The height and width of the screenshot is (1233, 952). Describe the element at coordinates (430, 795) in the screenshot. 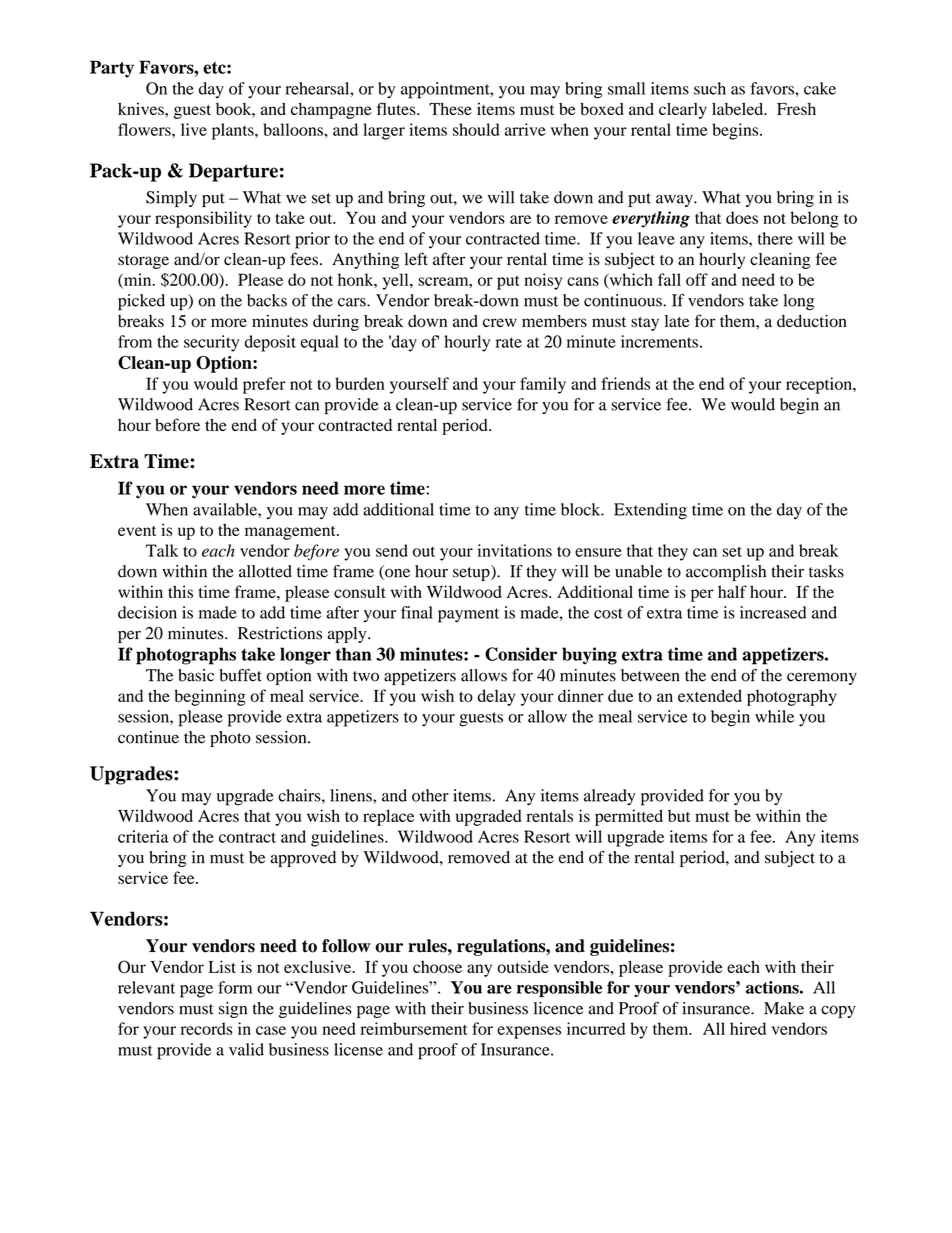

I see `other` at that location.
